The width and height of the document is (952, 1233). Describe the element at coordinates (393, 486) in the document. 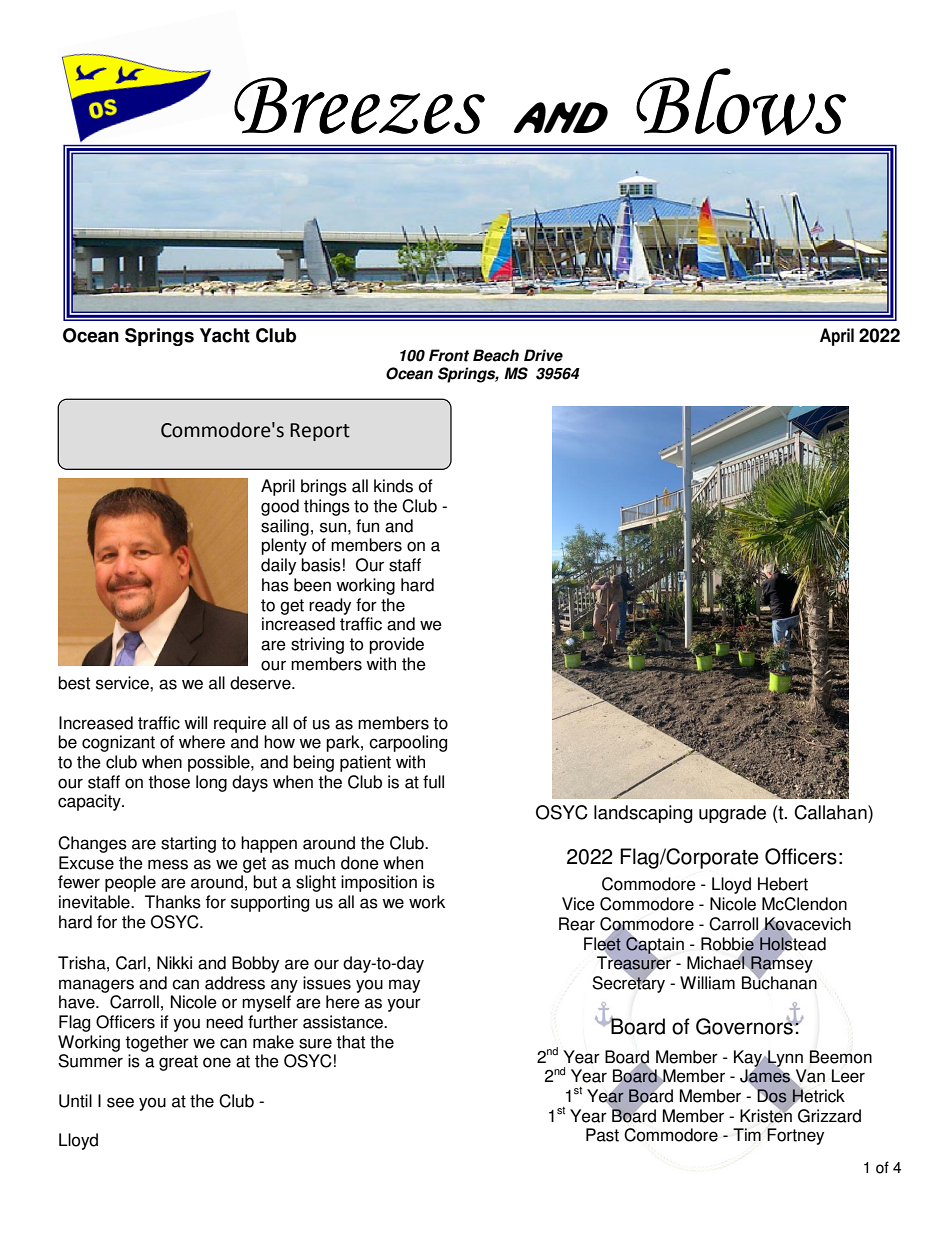

I see `kinds` at that location.
